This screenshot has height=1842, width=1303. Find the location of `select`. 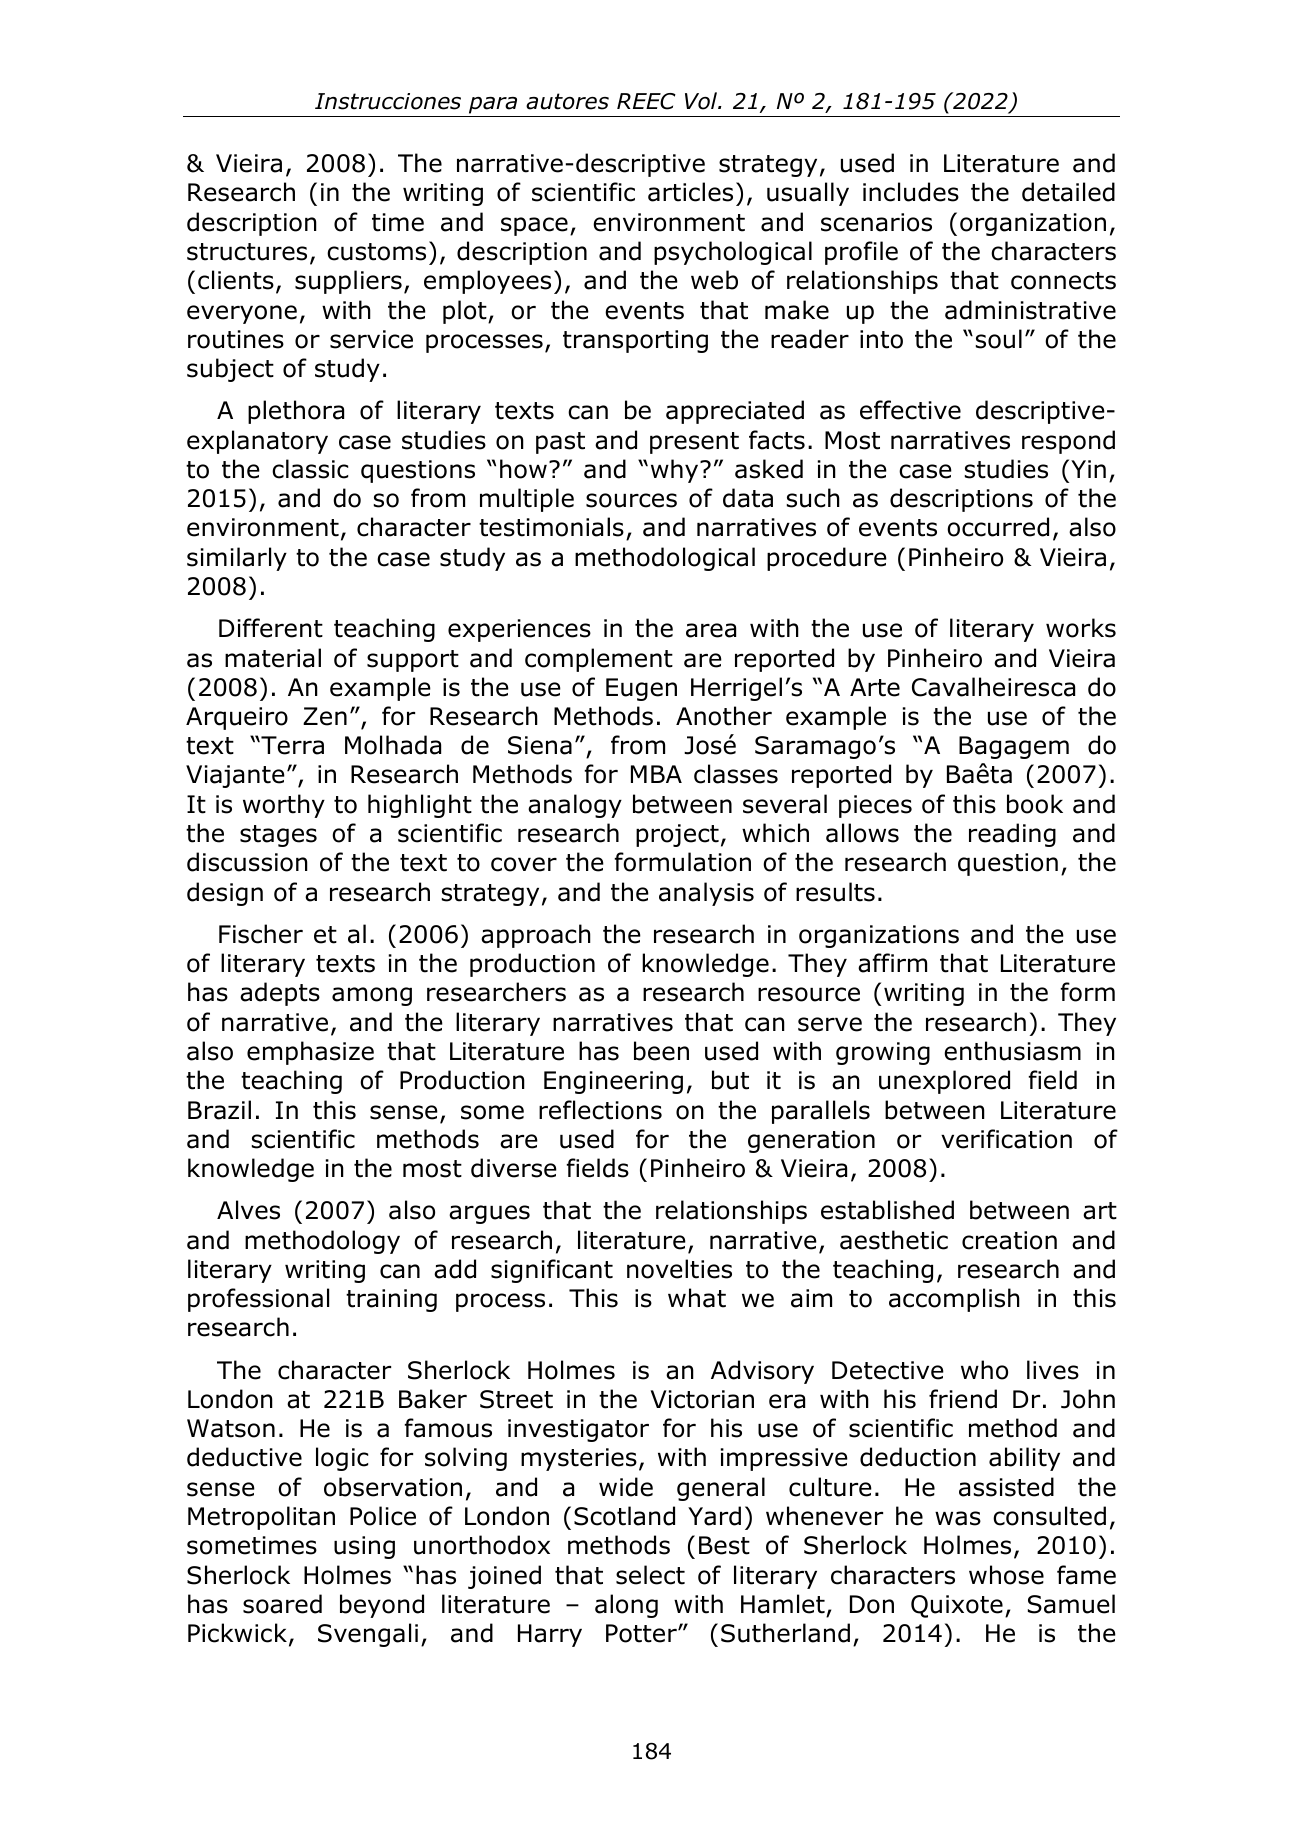

select is located at coordinates (650, 1575).
